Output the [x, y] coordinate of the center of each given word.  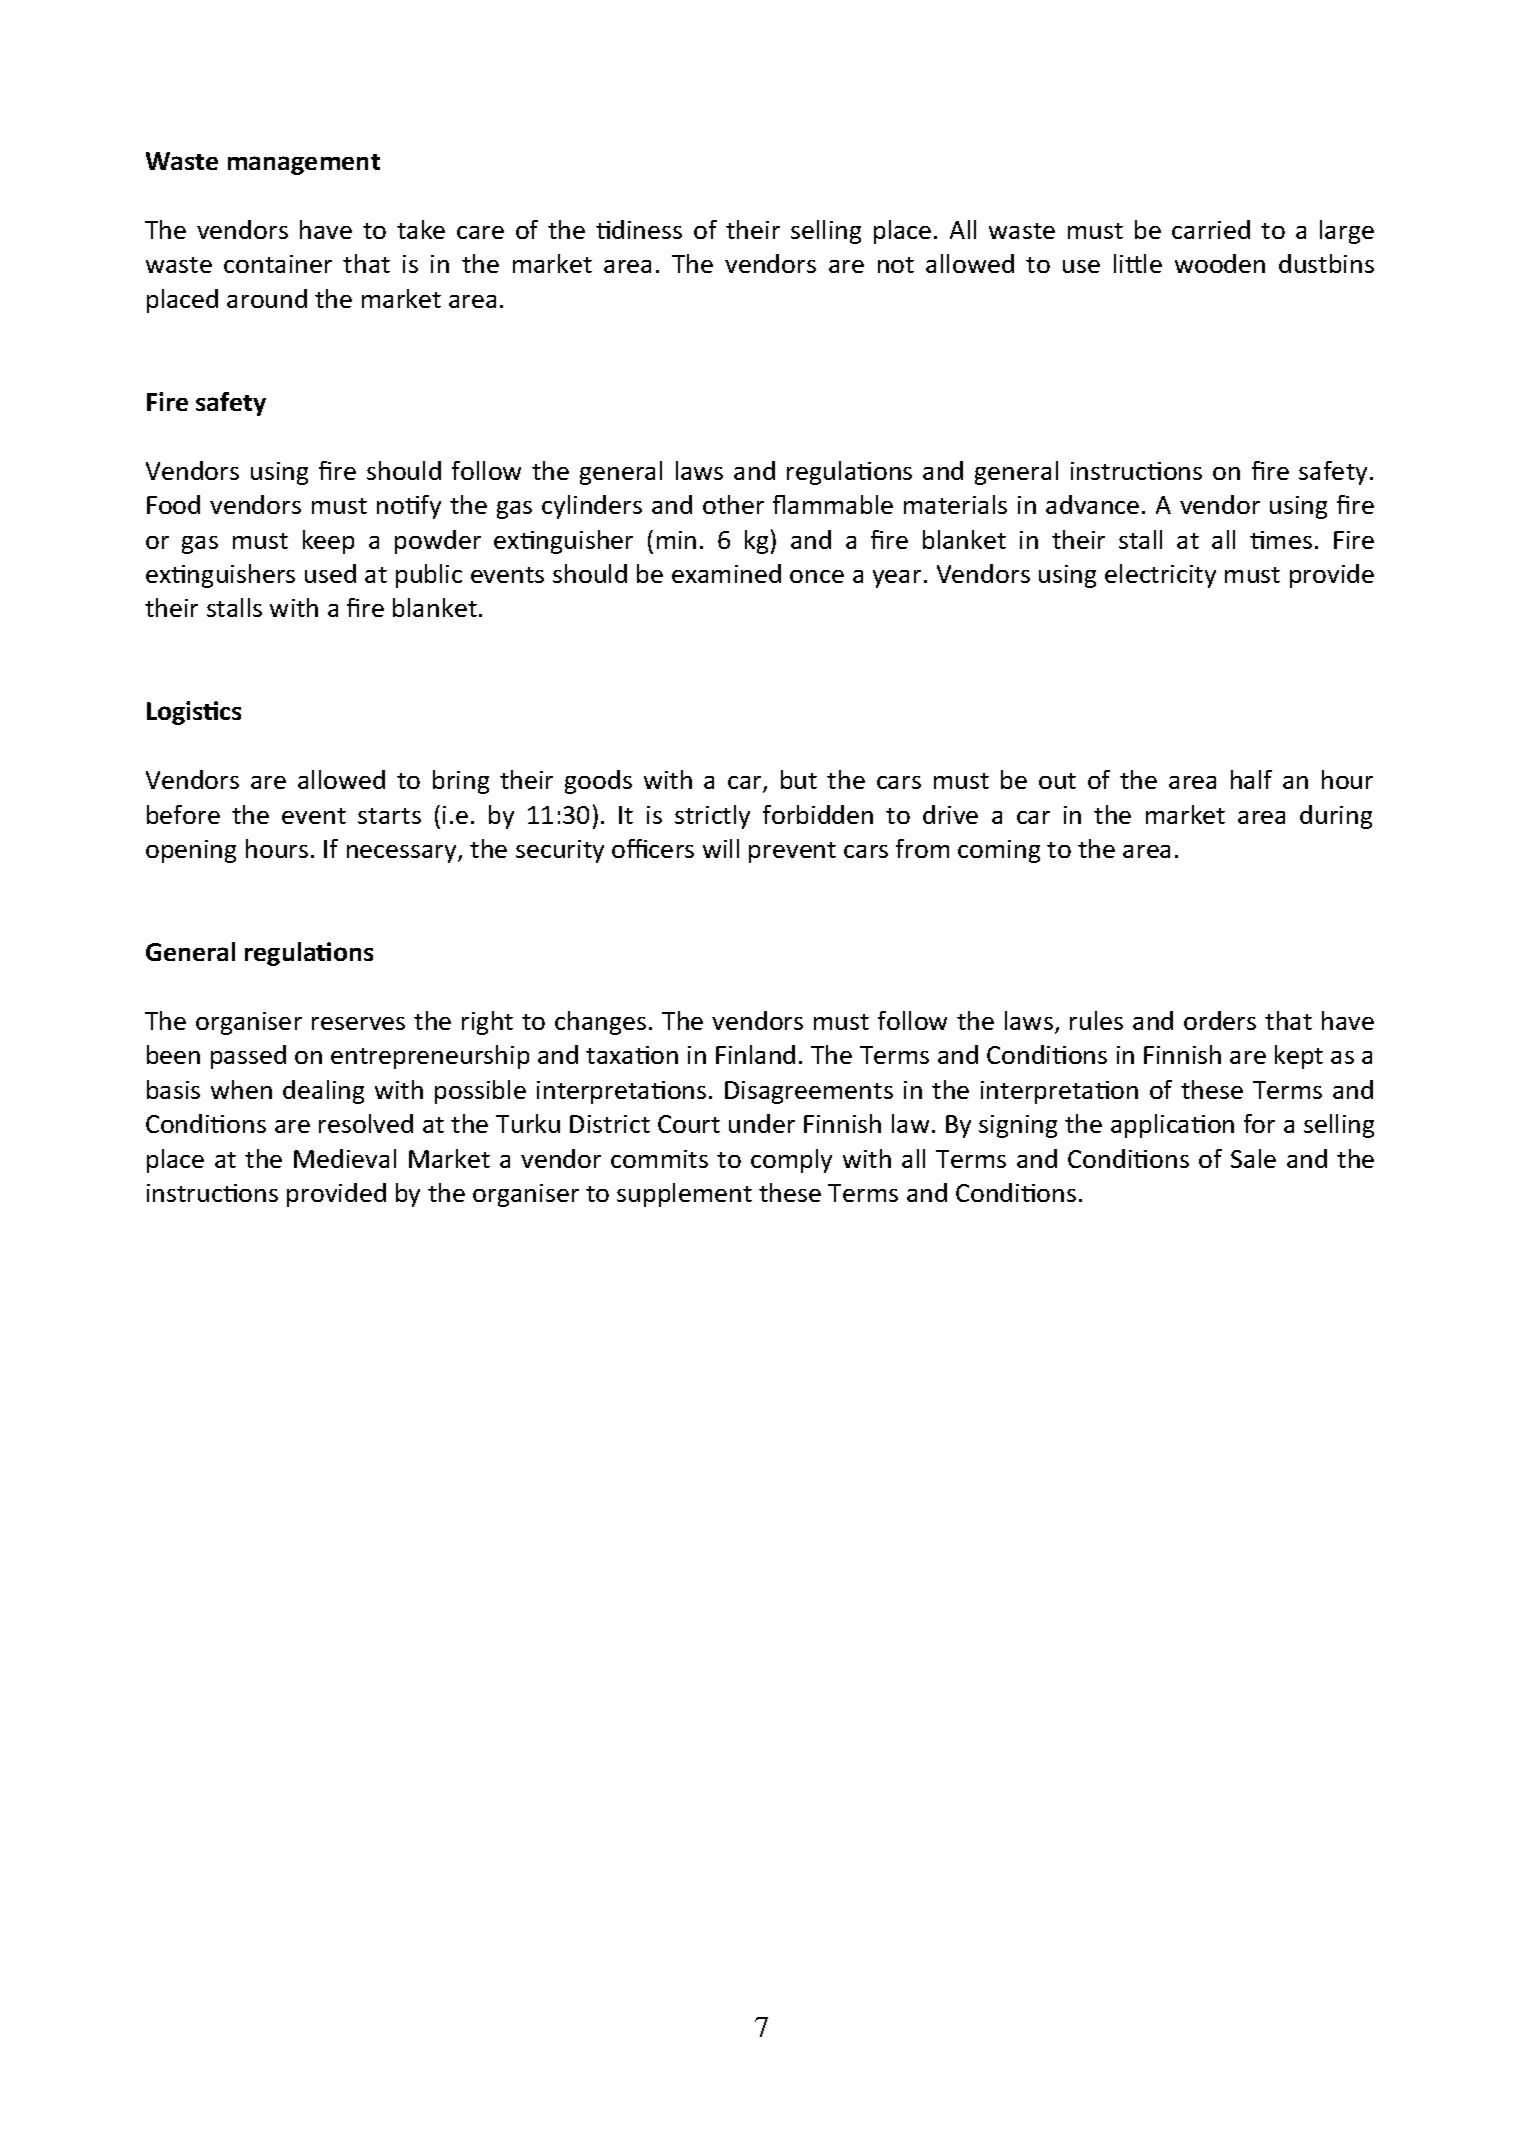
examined [726, 573]
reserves [358, 1023]
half [1251, 779]
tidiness [639, 229]
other [733, 504]
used [330, 573]
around [267, 298]
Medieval [345, 1158]
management [304, 164]
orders [1220, 1020]
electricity [1160, 576]
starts [389, 816]
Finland [755, 1054]
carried [1211, 229]
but [799, 779]
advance [1092, 504]
